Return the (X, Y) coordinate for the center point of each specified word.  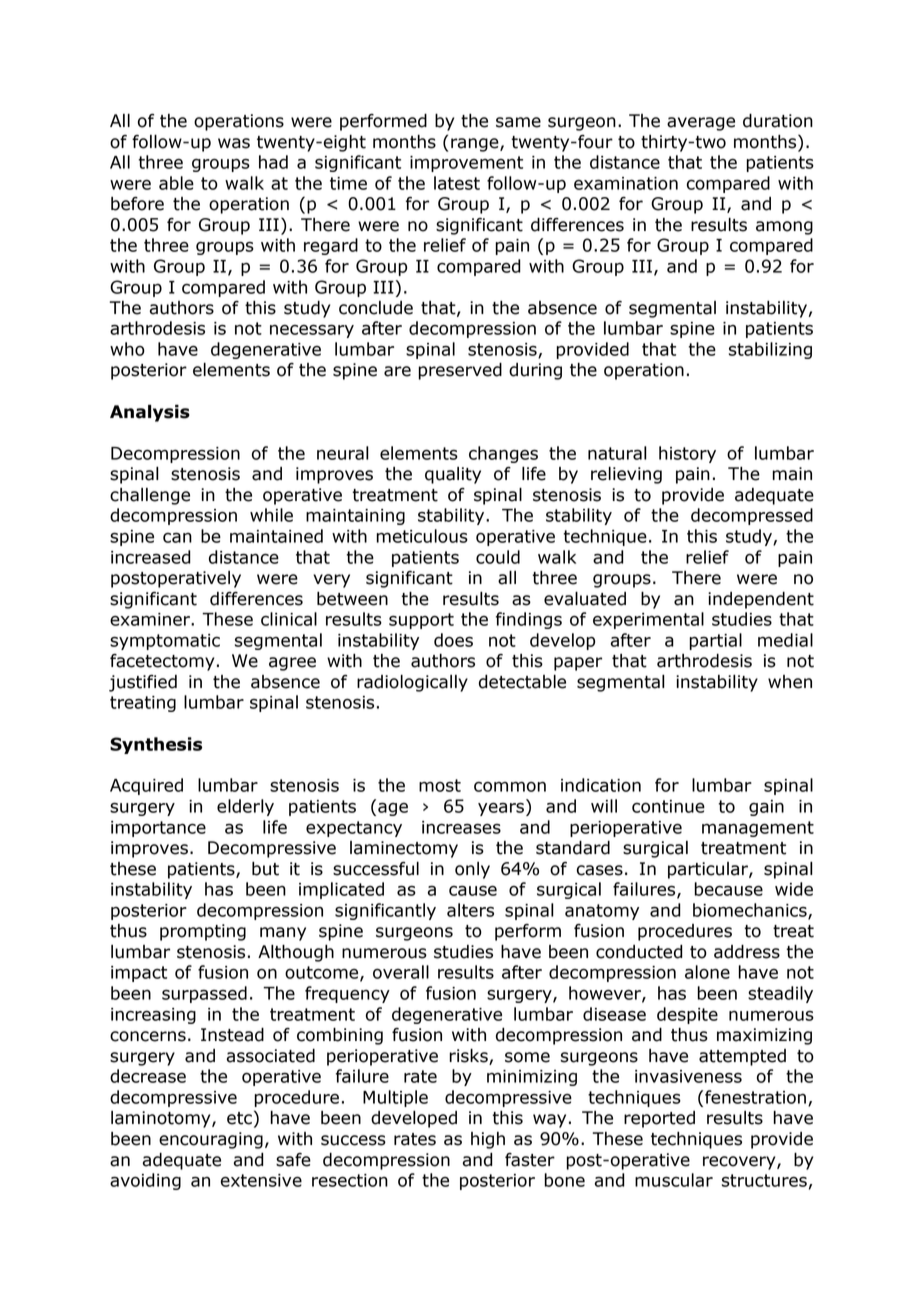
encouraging (211, 1140)
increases (461, 827)
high (488, 1140)
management (758, 829)
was (234, 143)
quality (453, 475)
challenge (150, 496)
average (701, 124)
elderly (245, 807)
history (687, 454)
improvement (466, 164)
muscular (674, 1180)
